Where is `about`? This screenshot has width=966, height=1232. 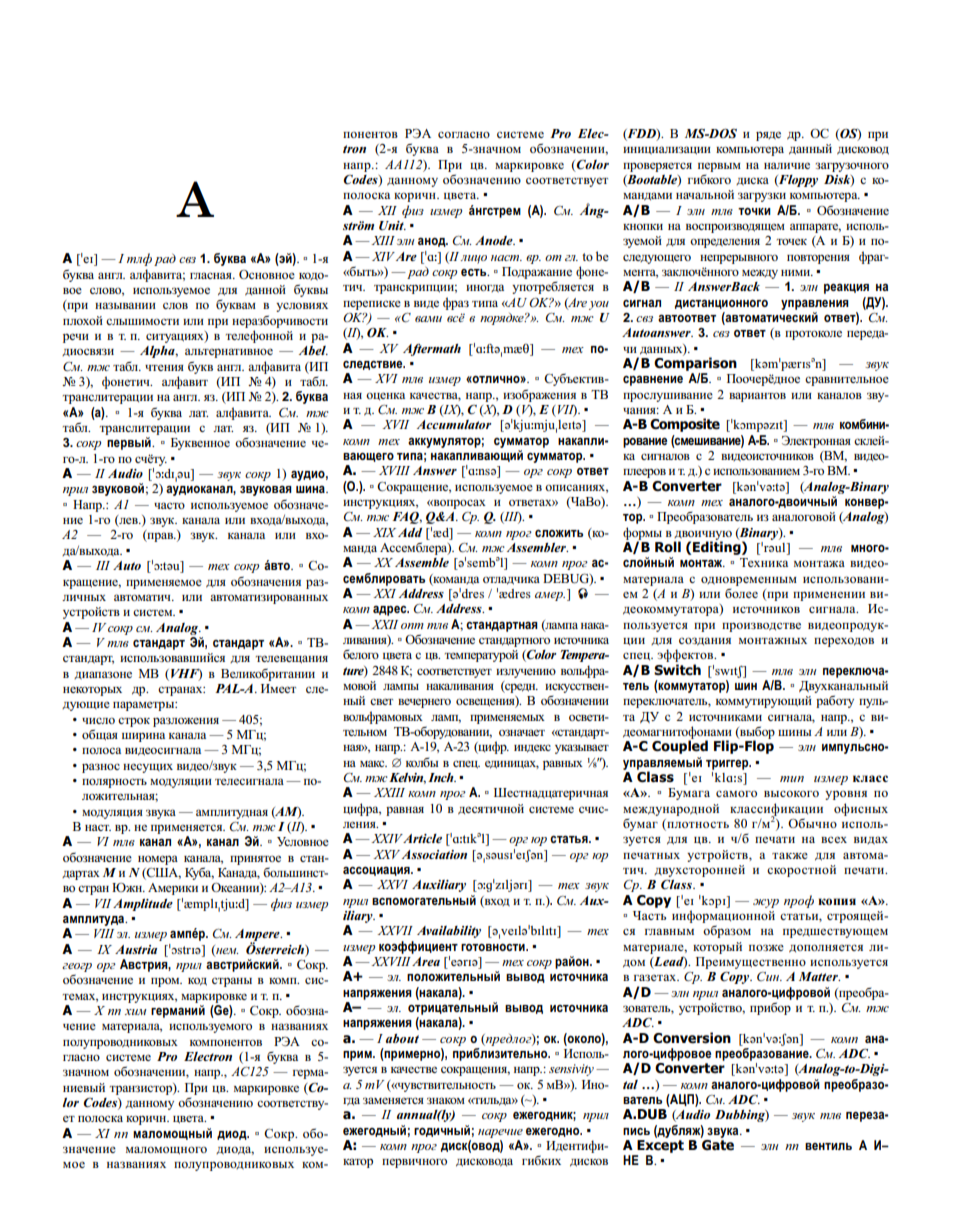
about is located at coordinates (402, 1038).
